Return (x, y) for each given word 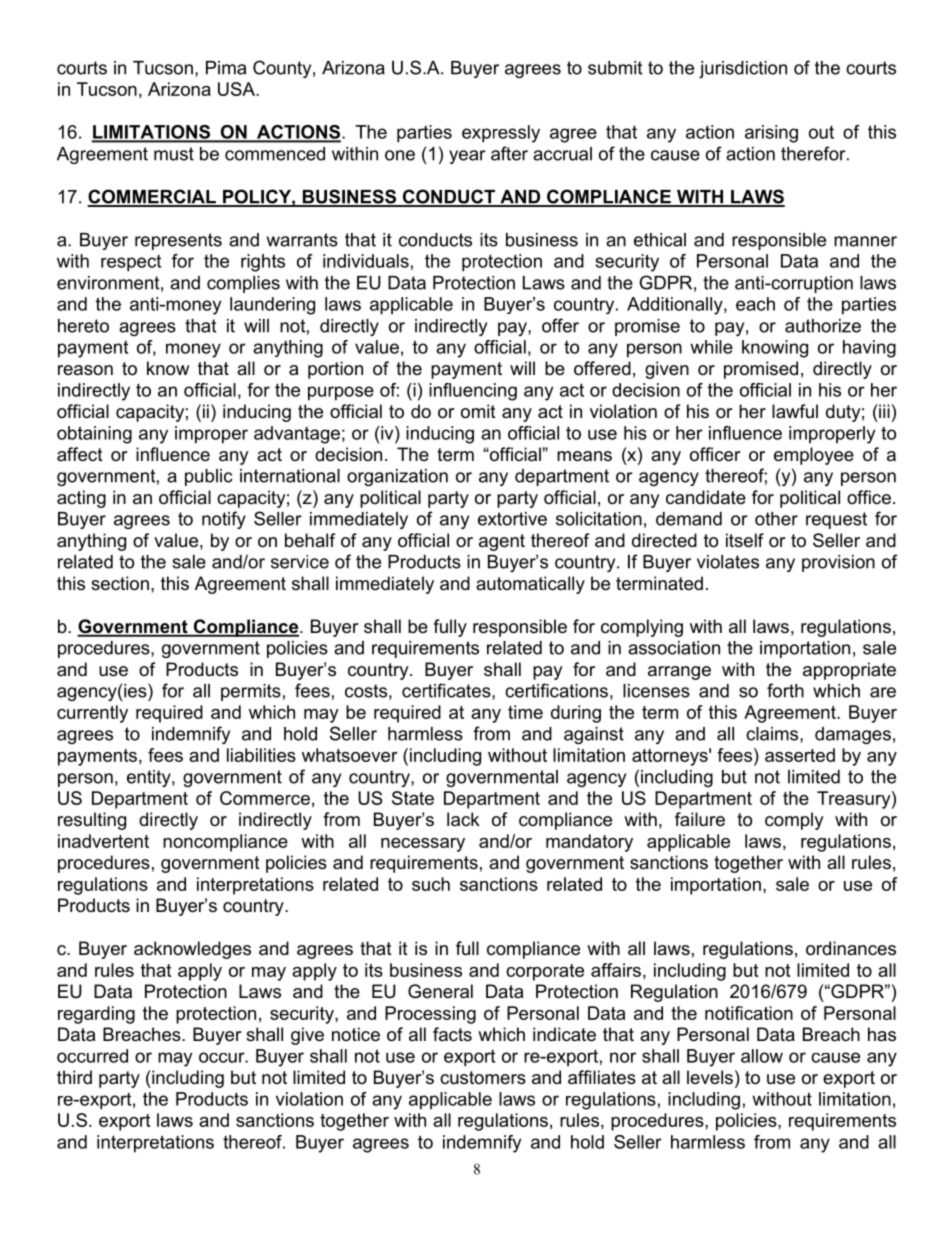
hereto (83, 326)
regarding (96, 1015)
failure (700, 819)
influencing (473, 392)
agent (502, 542)
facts (452, 1034)
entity (150, 778)
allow (762, 1056)
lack (463, 819)
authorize (823, 326)
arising (771, 134)
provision (838, 563)
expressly (501, 134)
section (120, 583)
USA (237, 89)
